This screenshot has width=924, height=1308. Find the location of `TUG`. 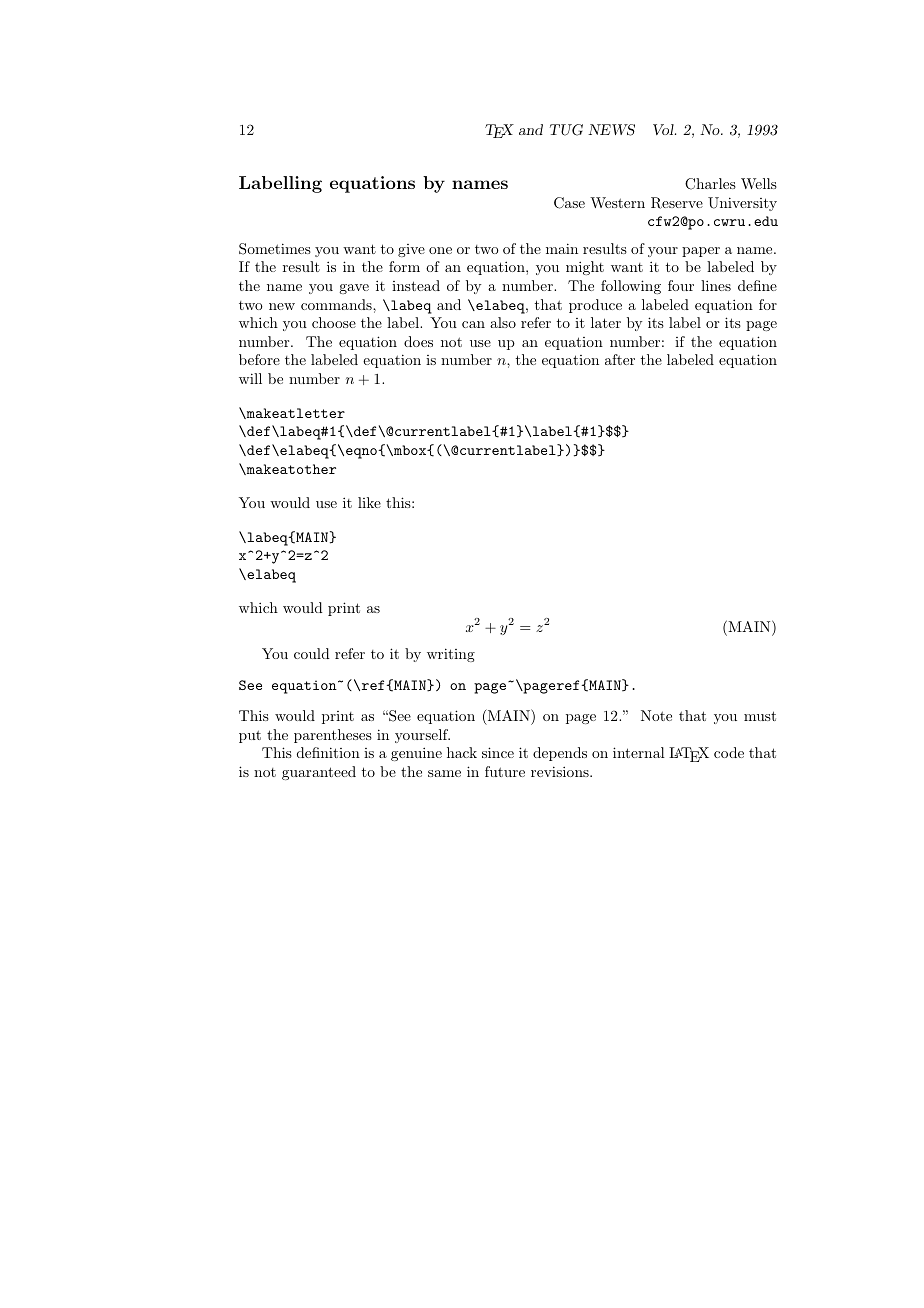

TUG is located at coordinates (566, 130).
